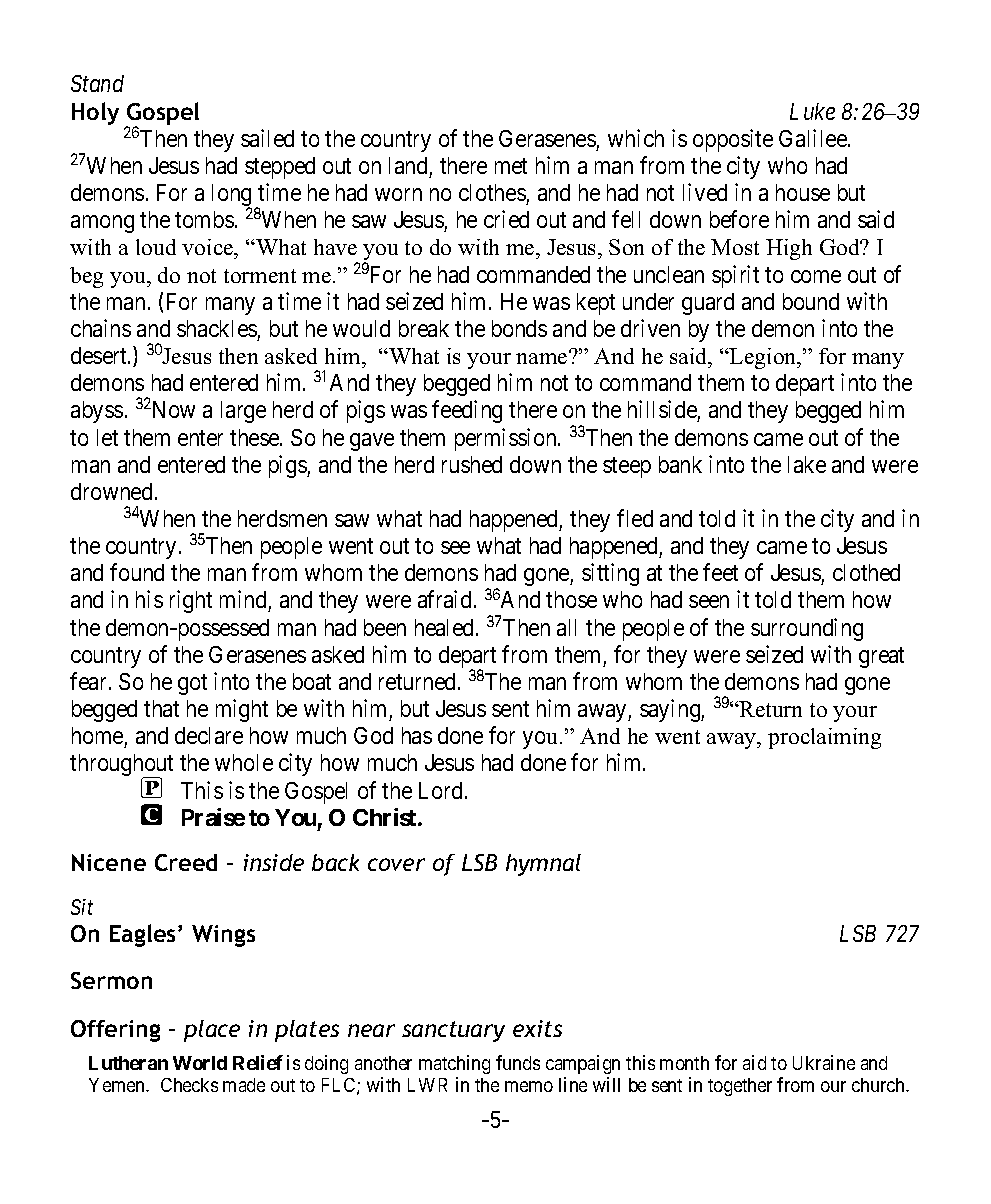  Describe the element at coordinates (720, 572) in the document. I see `feet` at that location.
